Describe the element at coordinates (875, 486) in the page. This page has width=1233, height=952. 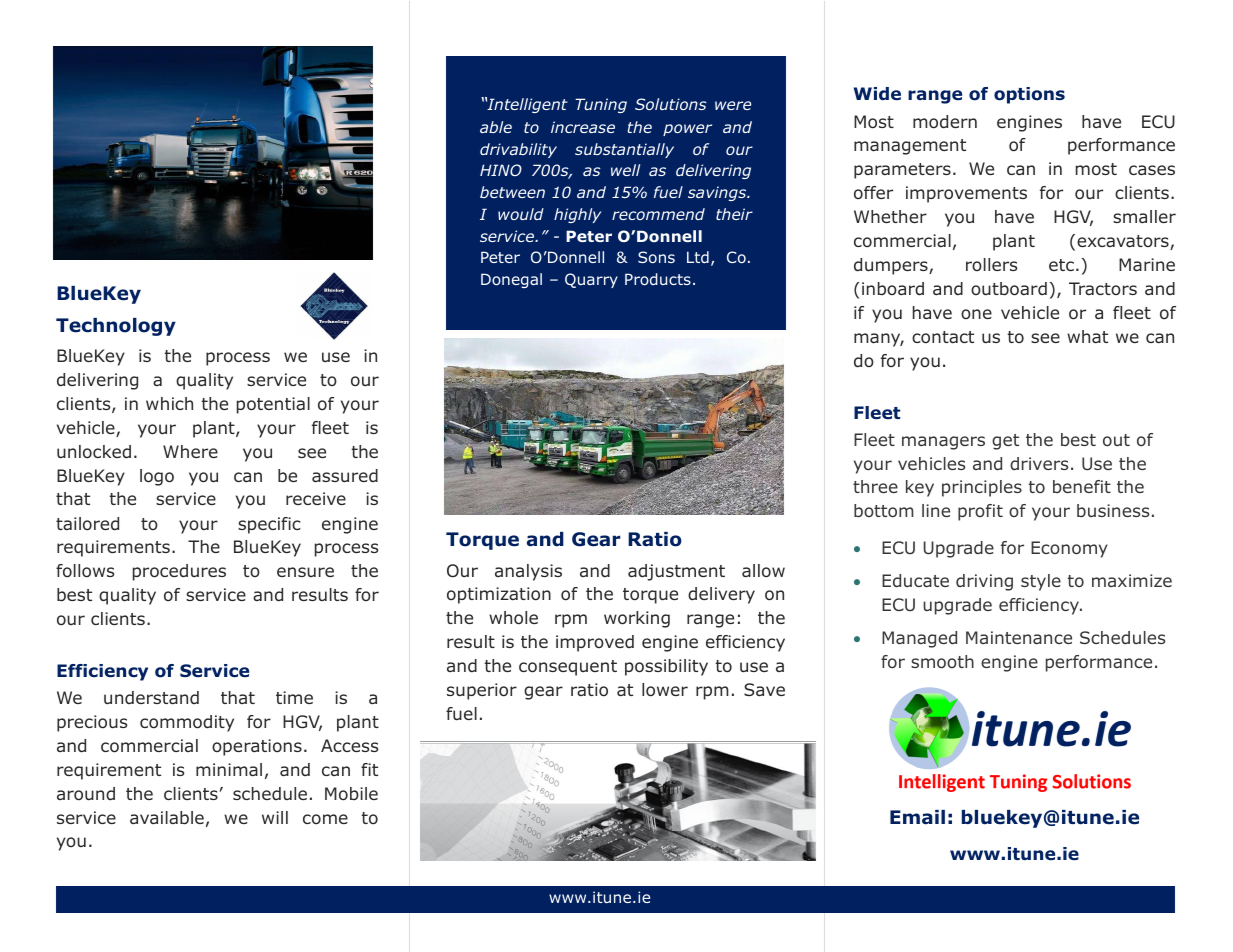
I see `three` at that location.
